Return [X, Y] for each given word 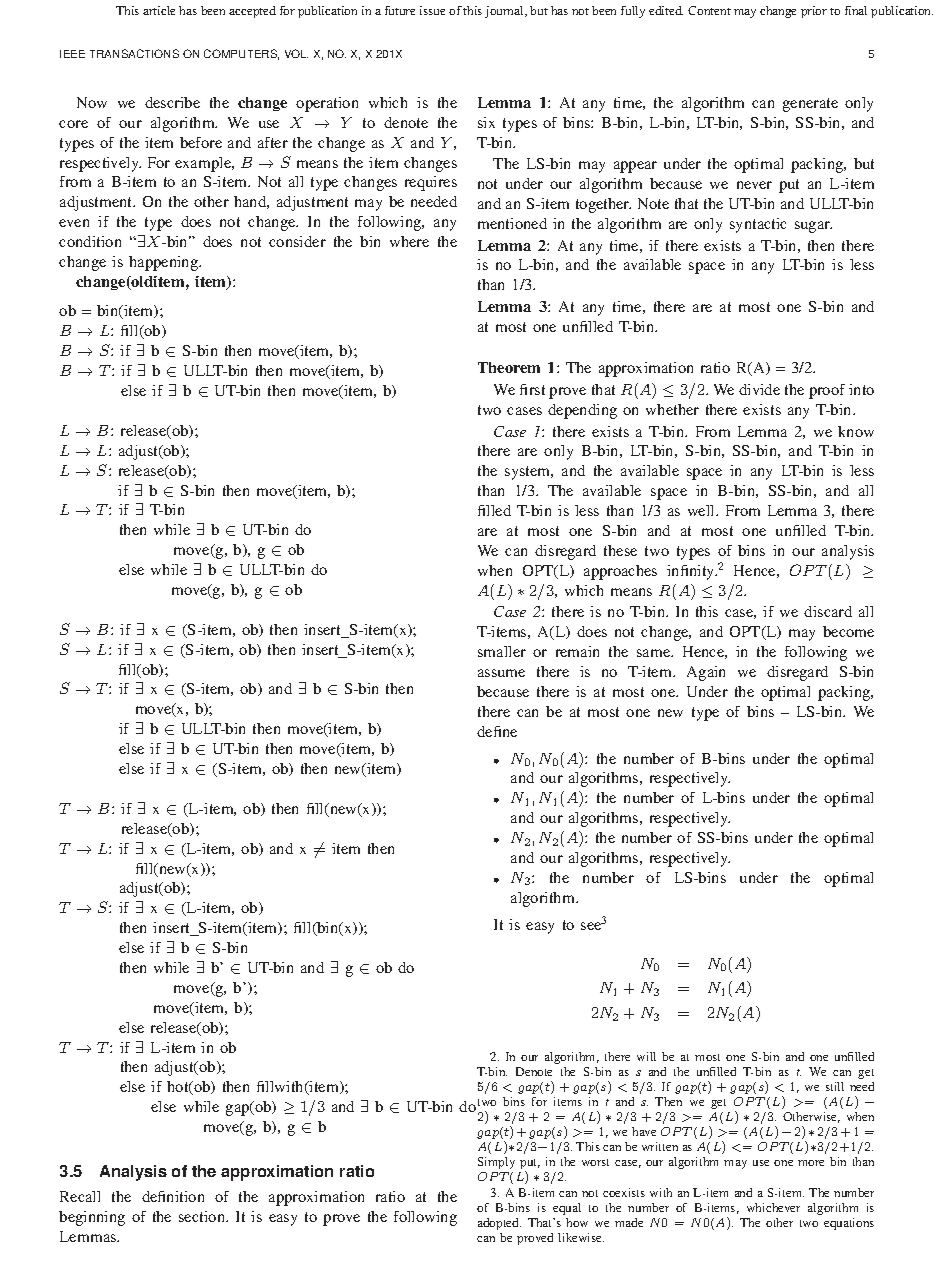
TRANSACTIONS [134, 53]
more [811, 1163]
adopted [499, 1224]
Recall [80, 1196]
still [835, 1086]
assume [501, 673]
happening [164, 263]
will [646, 1056]
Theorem [509, 367]
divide [759, 389]
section [203, 1216]
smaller [502, 651]
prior [814, 12]
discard [828, 611]
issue [432, 10]
